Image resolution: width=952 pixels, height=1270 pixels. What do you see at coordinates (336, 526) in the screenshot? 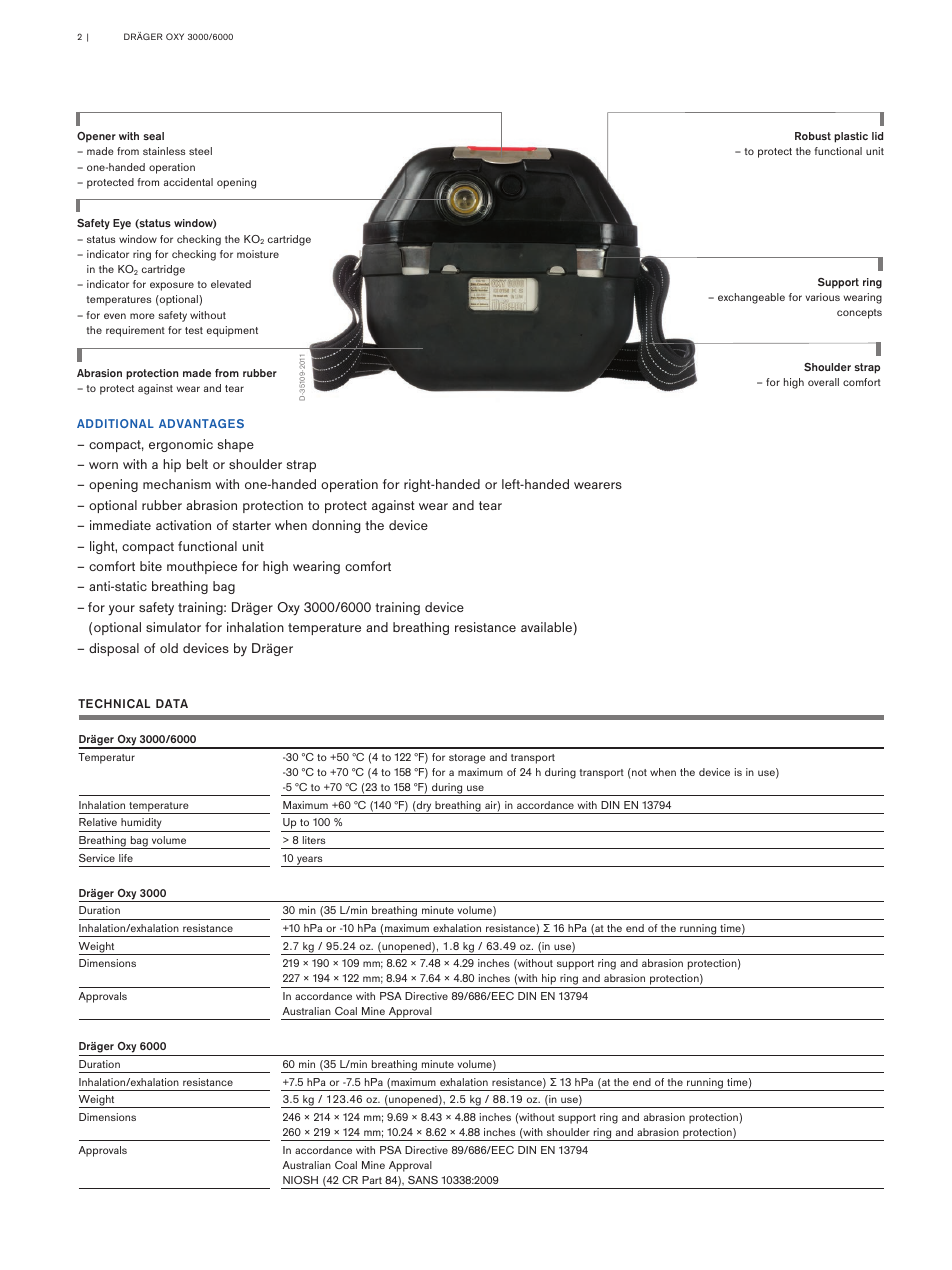
I see `donning` at bounding box center [336, 526].
